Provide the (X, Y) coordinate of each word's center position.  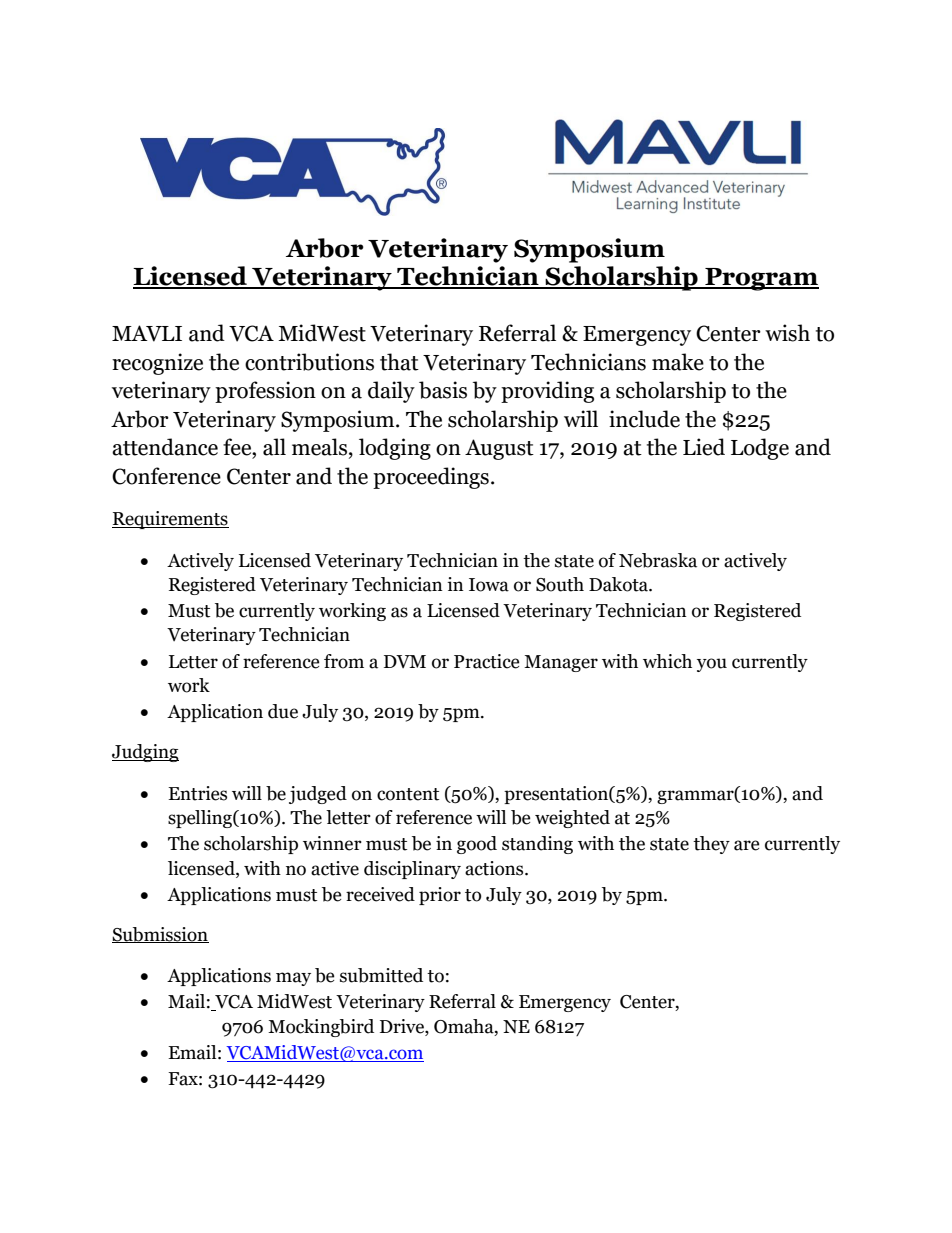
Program (761, 279)
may (293, 979)
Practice (487, 661)
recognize (157, 364)
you (712, 665)
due (283, 711)
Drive (403, 1026)
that (399, 362)
